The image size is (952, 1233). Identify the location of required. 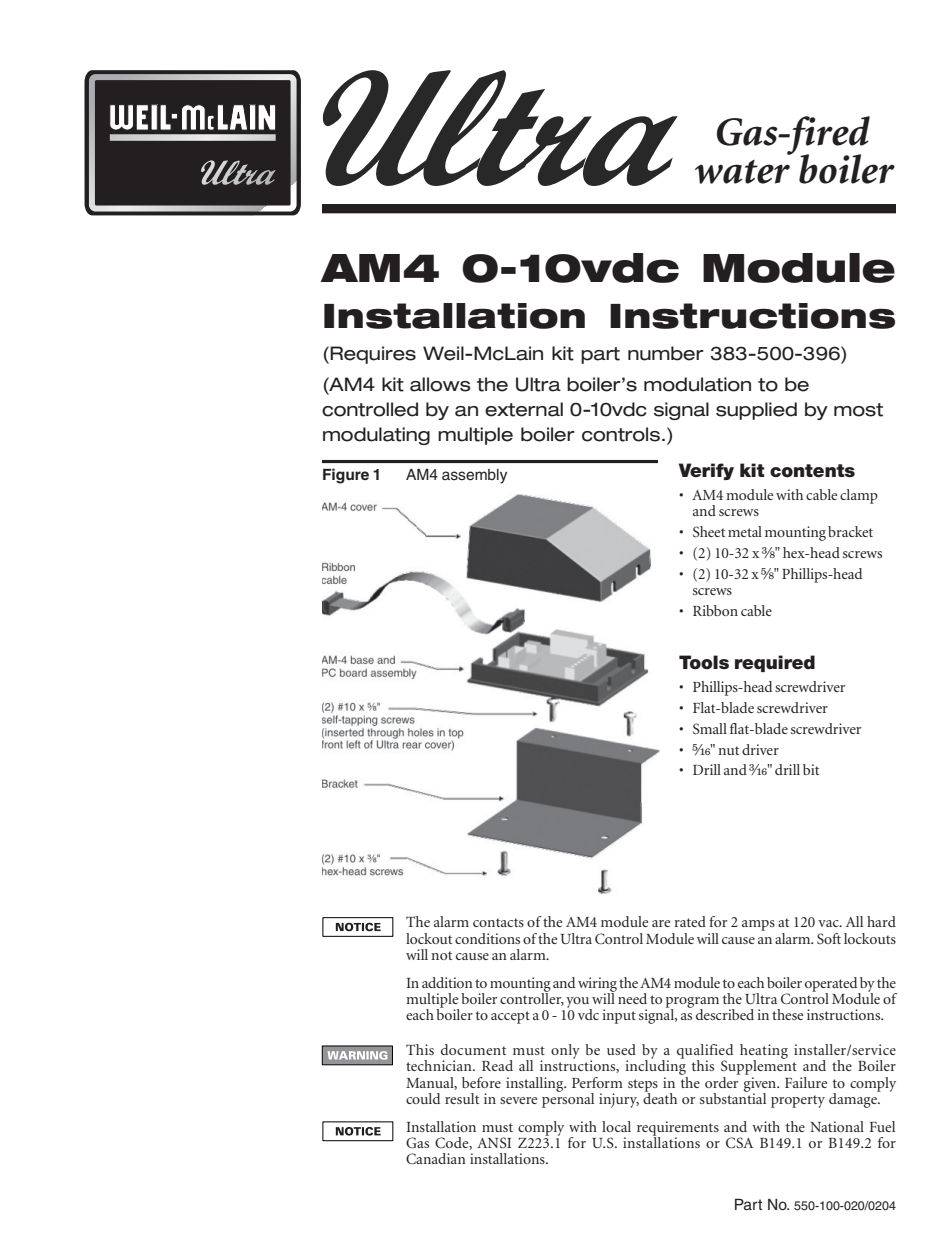
(775, 663).
